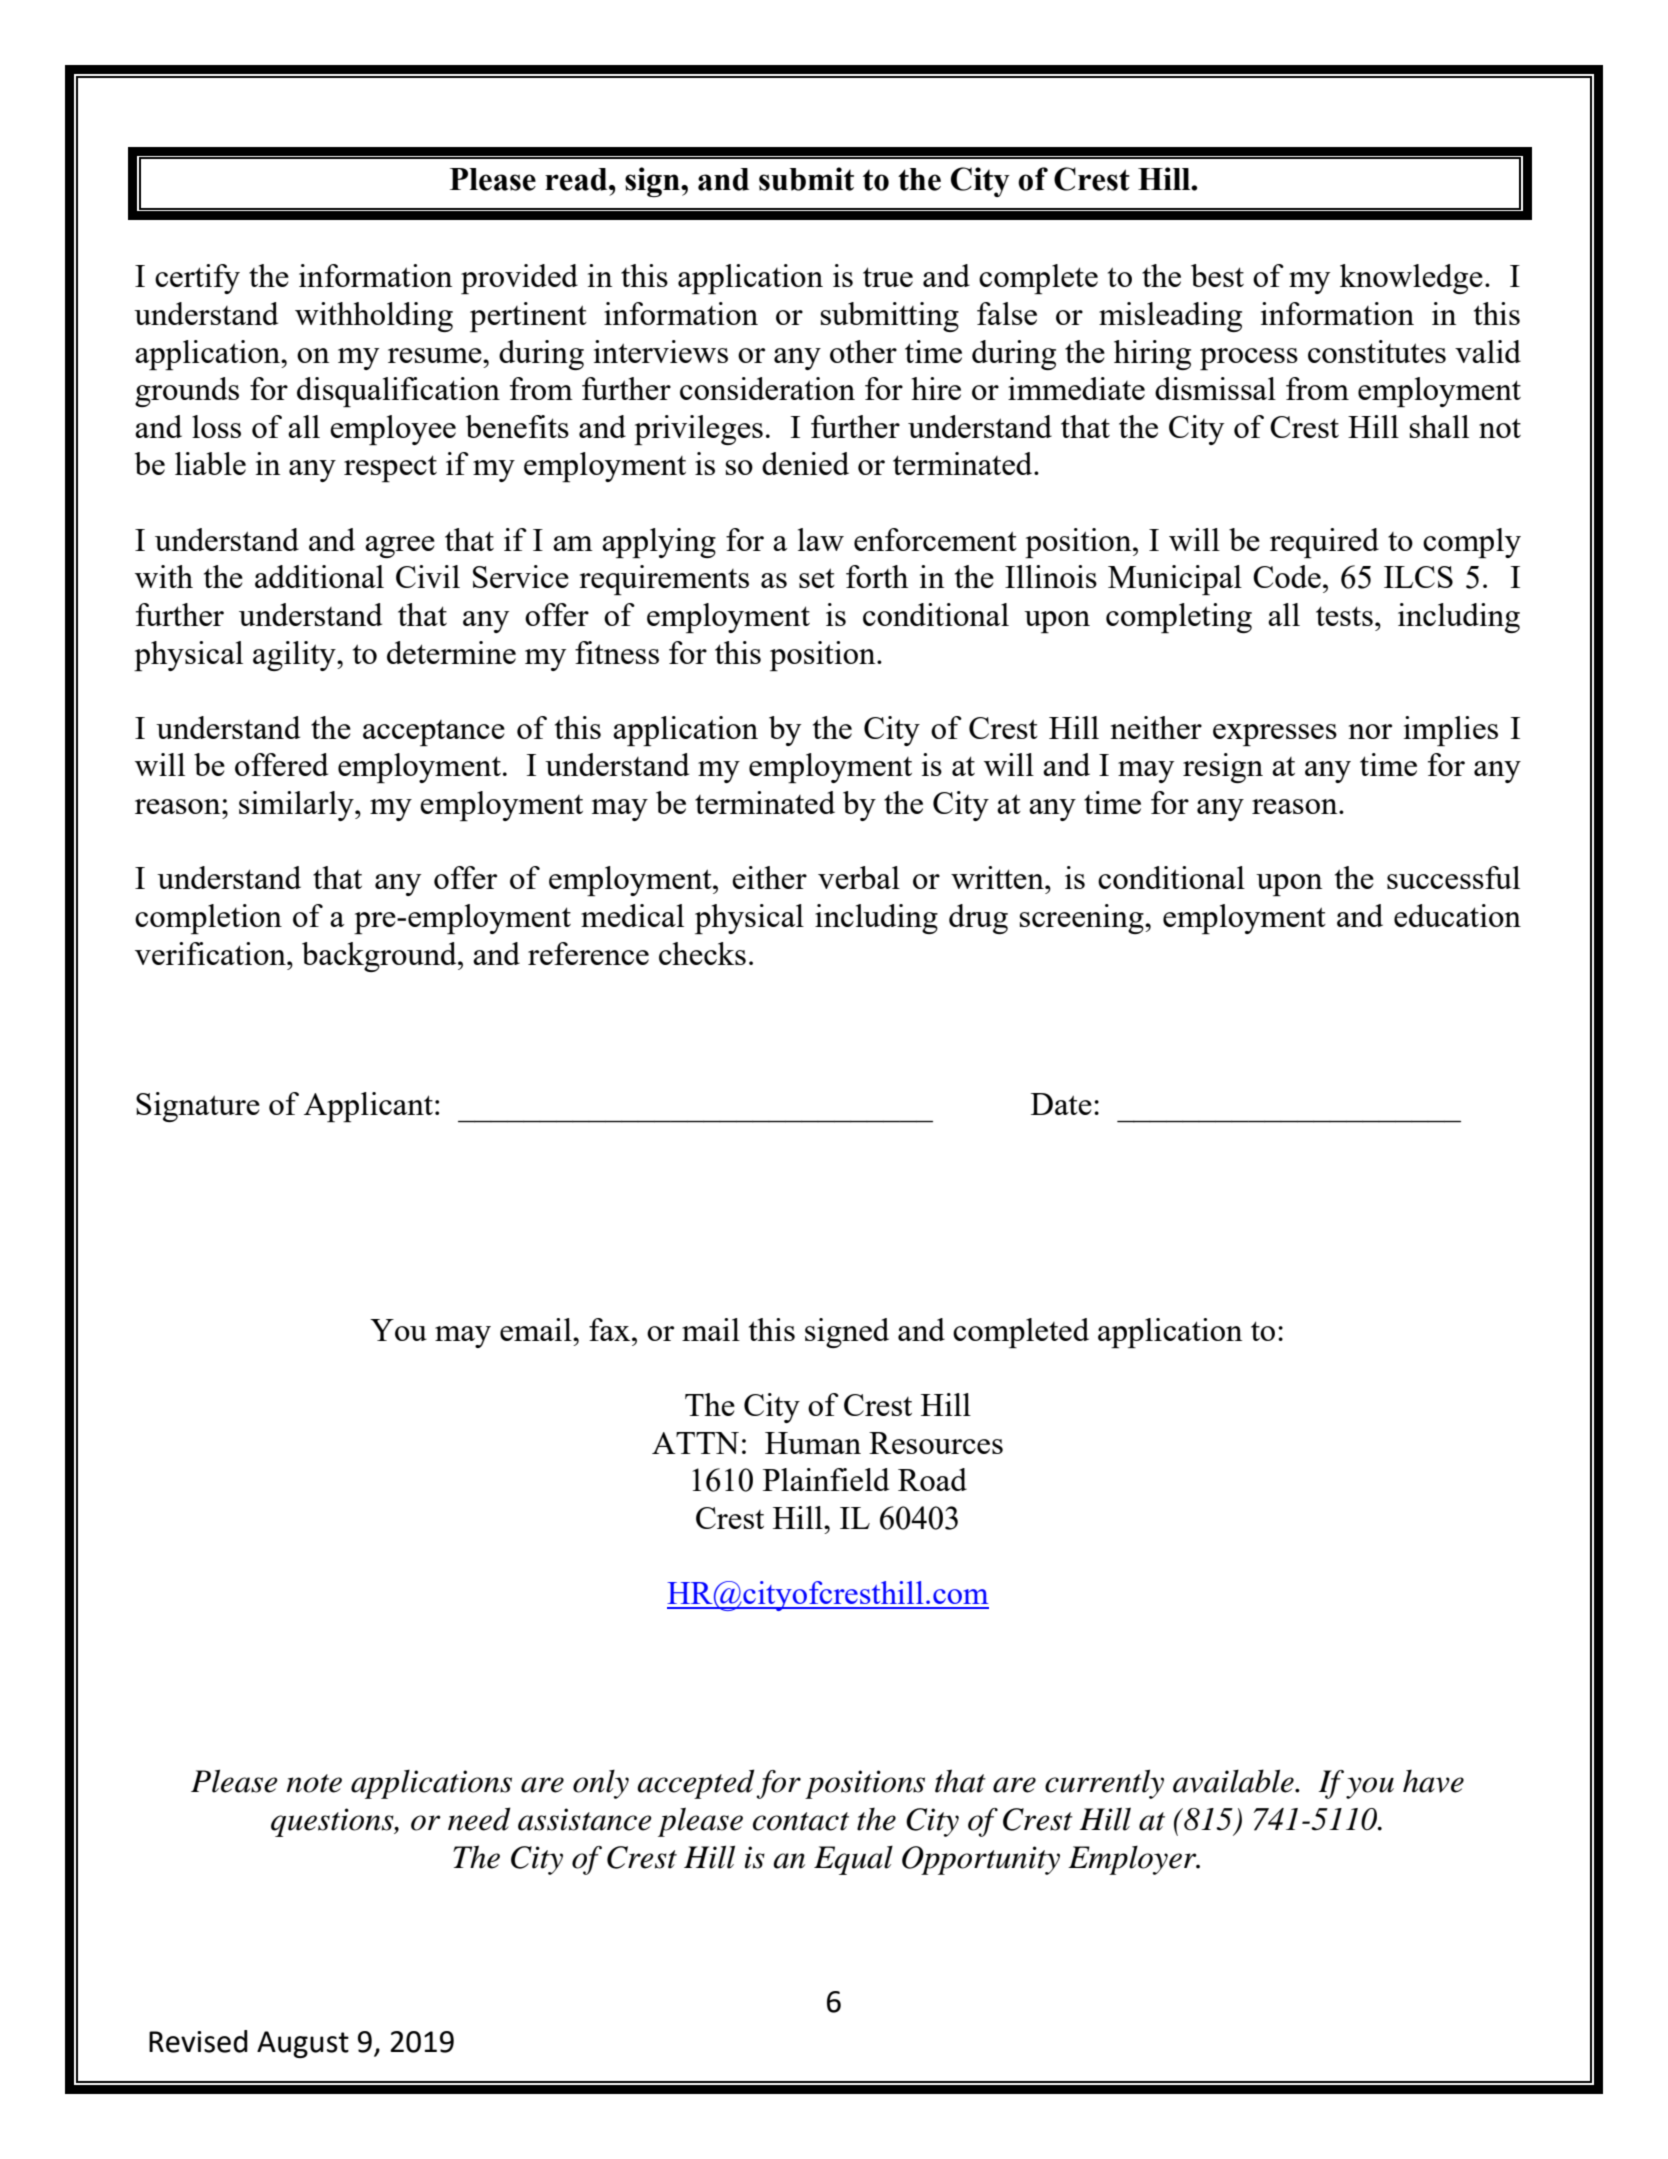 This image has width=1668, height=2159. Describe the element at coordinates (303, 2044) in the image. I see `August` at that location.
